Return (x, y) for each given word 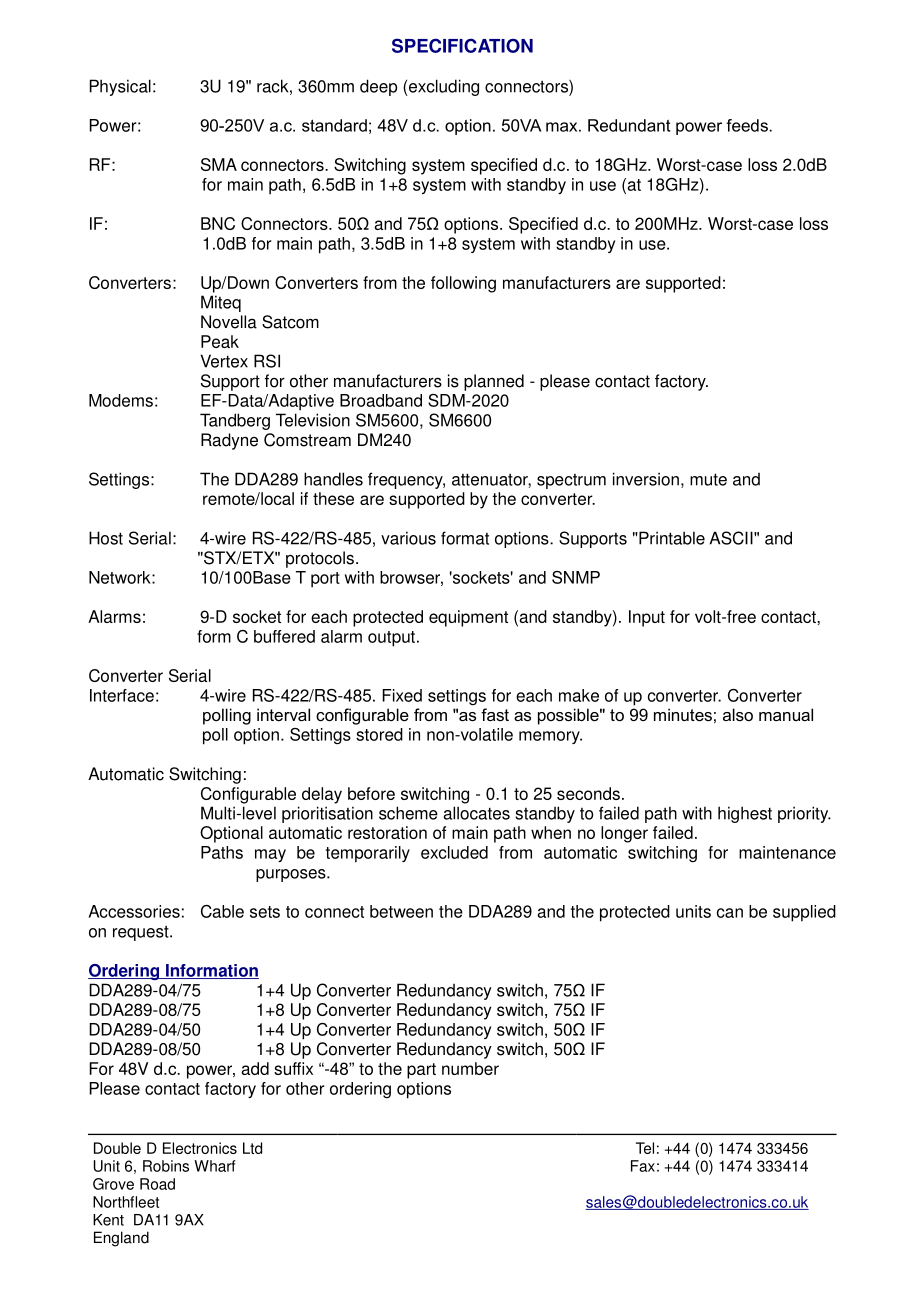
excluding (443, 87)
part (421, 1071)
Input (647, 618)
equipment (468, 618)
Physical (120, 87)
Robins (166, 1166)
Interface (122, 695)
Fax (643, 1166)
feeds (747, 125)
